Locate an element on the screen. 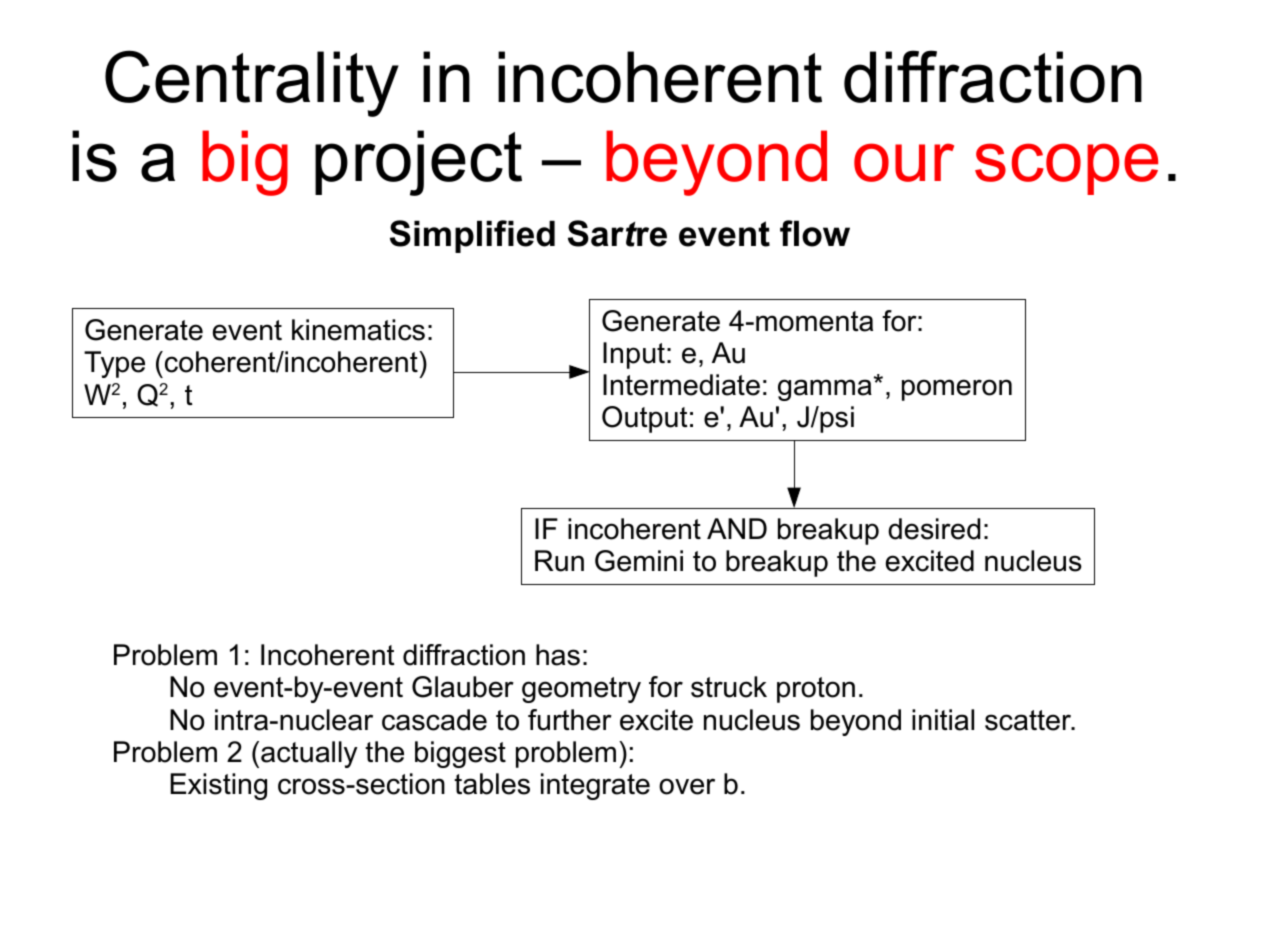  integrate is located at coordinates (595, 786).
